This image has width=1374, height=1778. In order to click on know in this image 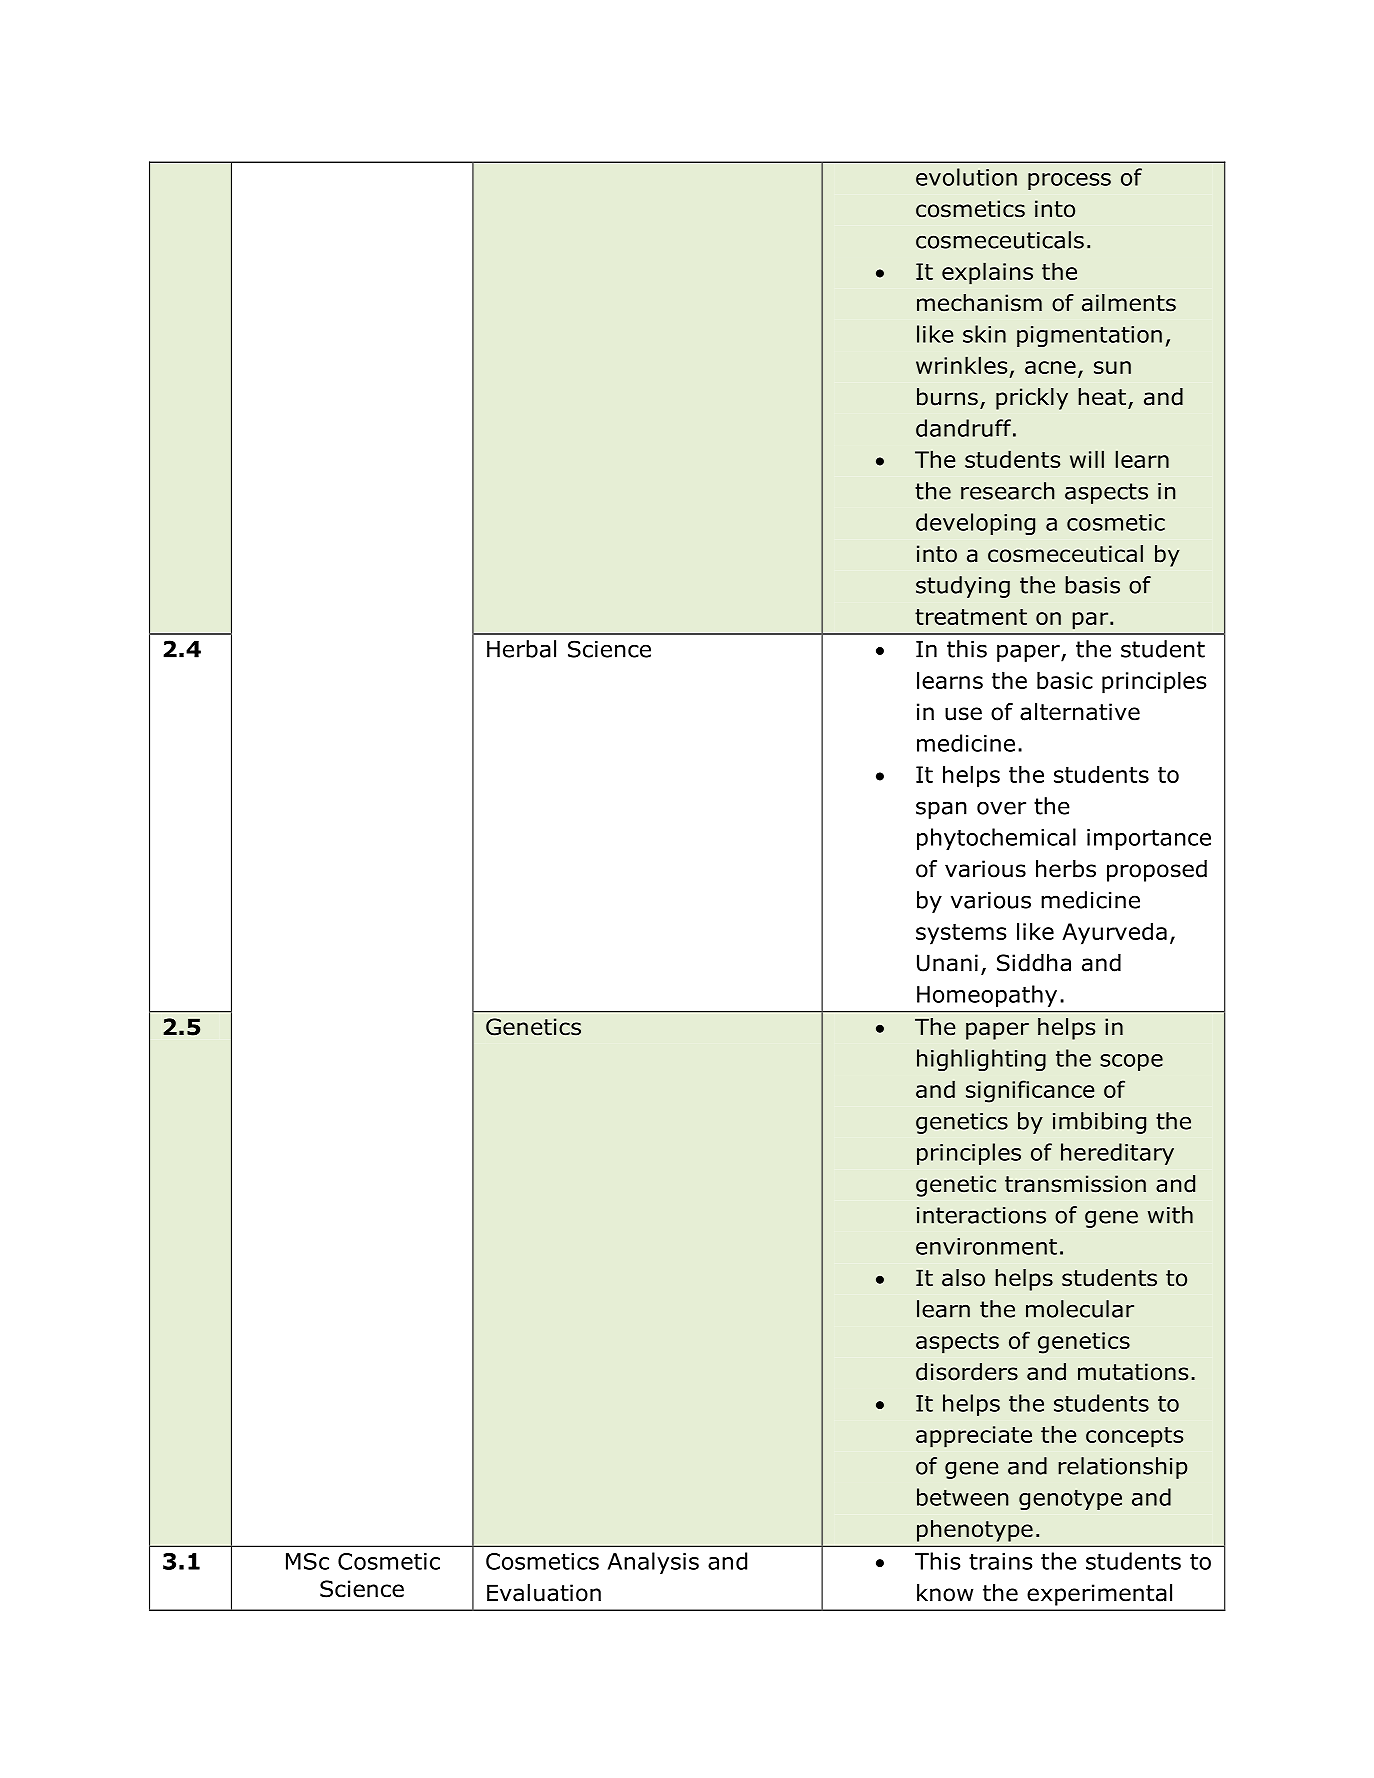, I will do `click(945, 1593)`.
